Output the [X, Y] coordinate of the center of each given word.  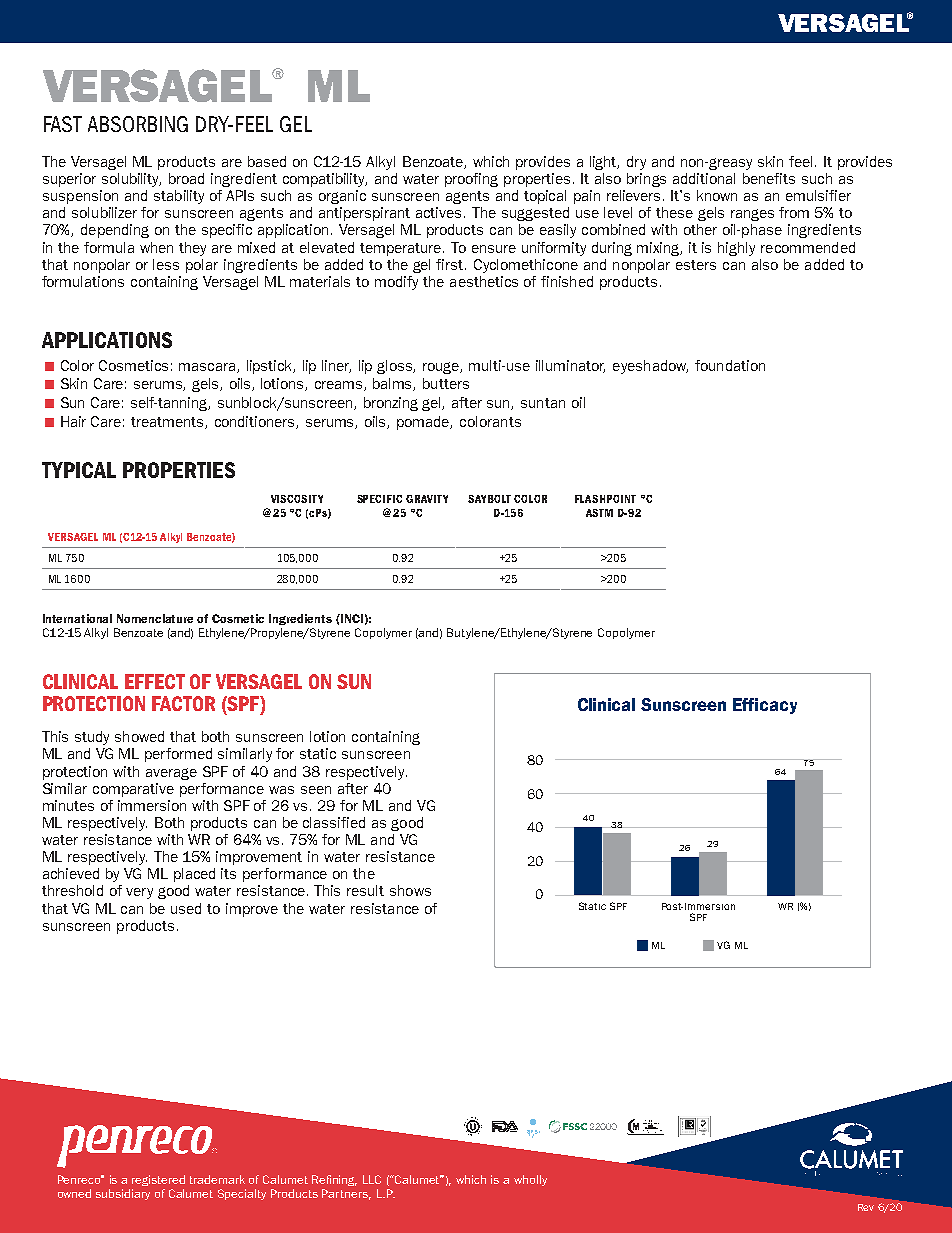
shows [410, 890]
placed [194, 875]
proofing [471, 180]
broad [186, 178]
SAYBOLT [489, 499]
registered [158, 1180]
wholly [530, 1180]
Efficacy [765, 706]
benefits [769, 178]
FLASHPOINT [605, 499]
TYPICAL [79, 470]
